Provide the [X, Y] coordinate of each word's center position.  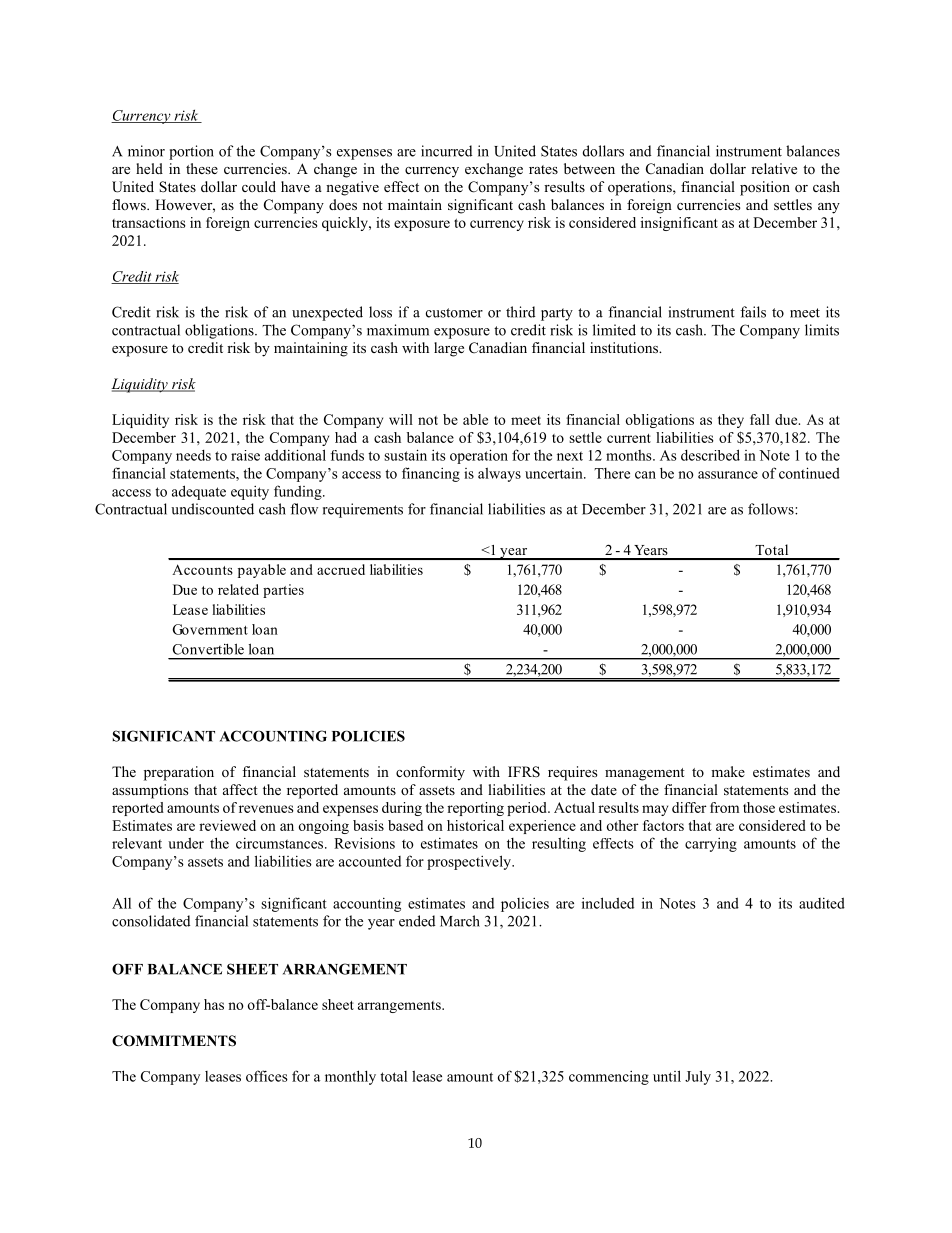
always [499, 474]
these [202, 168]
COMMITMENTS [174, 1041]
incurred [446, 151]
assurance [728, 475]
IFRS [524, 772]
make [728, 771]
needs [193, 455]
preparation [179, 773]
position [765, 188]
